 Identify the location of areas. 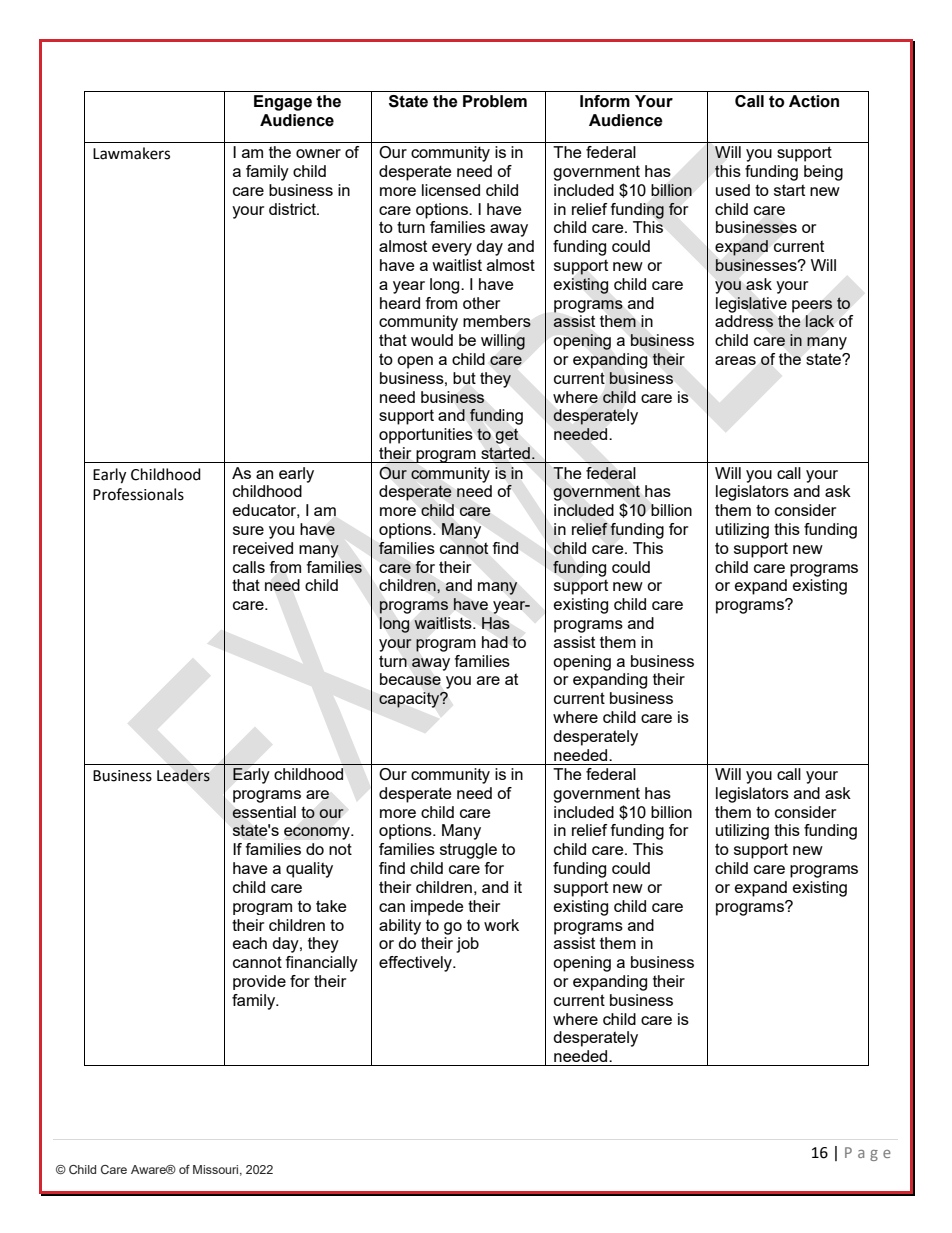
(735, 360).
